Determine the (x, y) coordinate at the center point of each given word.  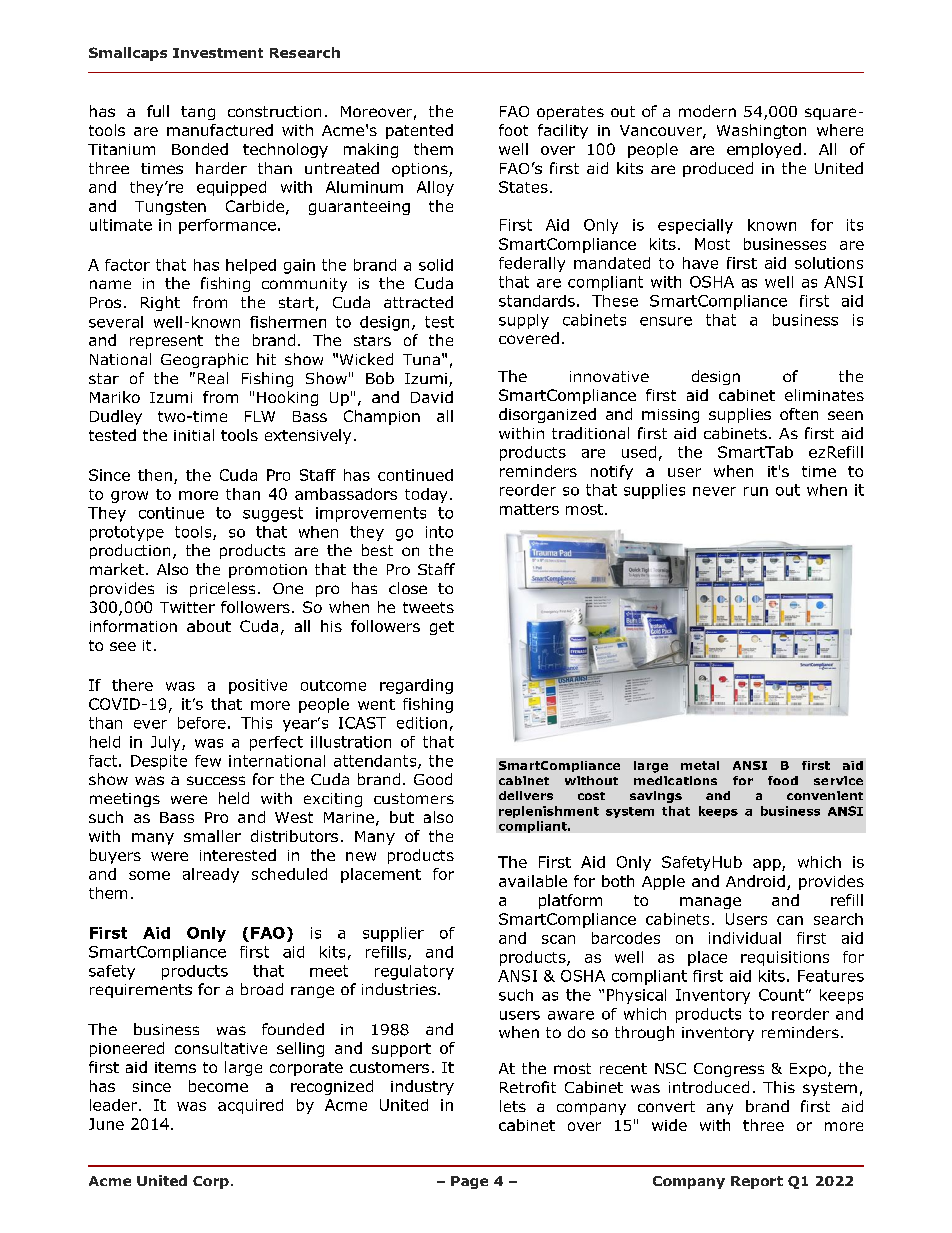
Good (433, 779)
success (216, 780)
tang (198, 113)
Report (757, 1182)
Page (469, 1182)
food (783, 780)
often (799, 414)
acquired (250, 1106)
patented (419, 131)
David (432, 397)
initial (194, 435)
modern (707, 111)
